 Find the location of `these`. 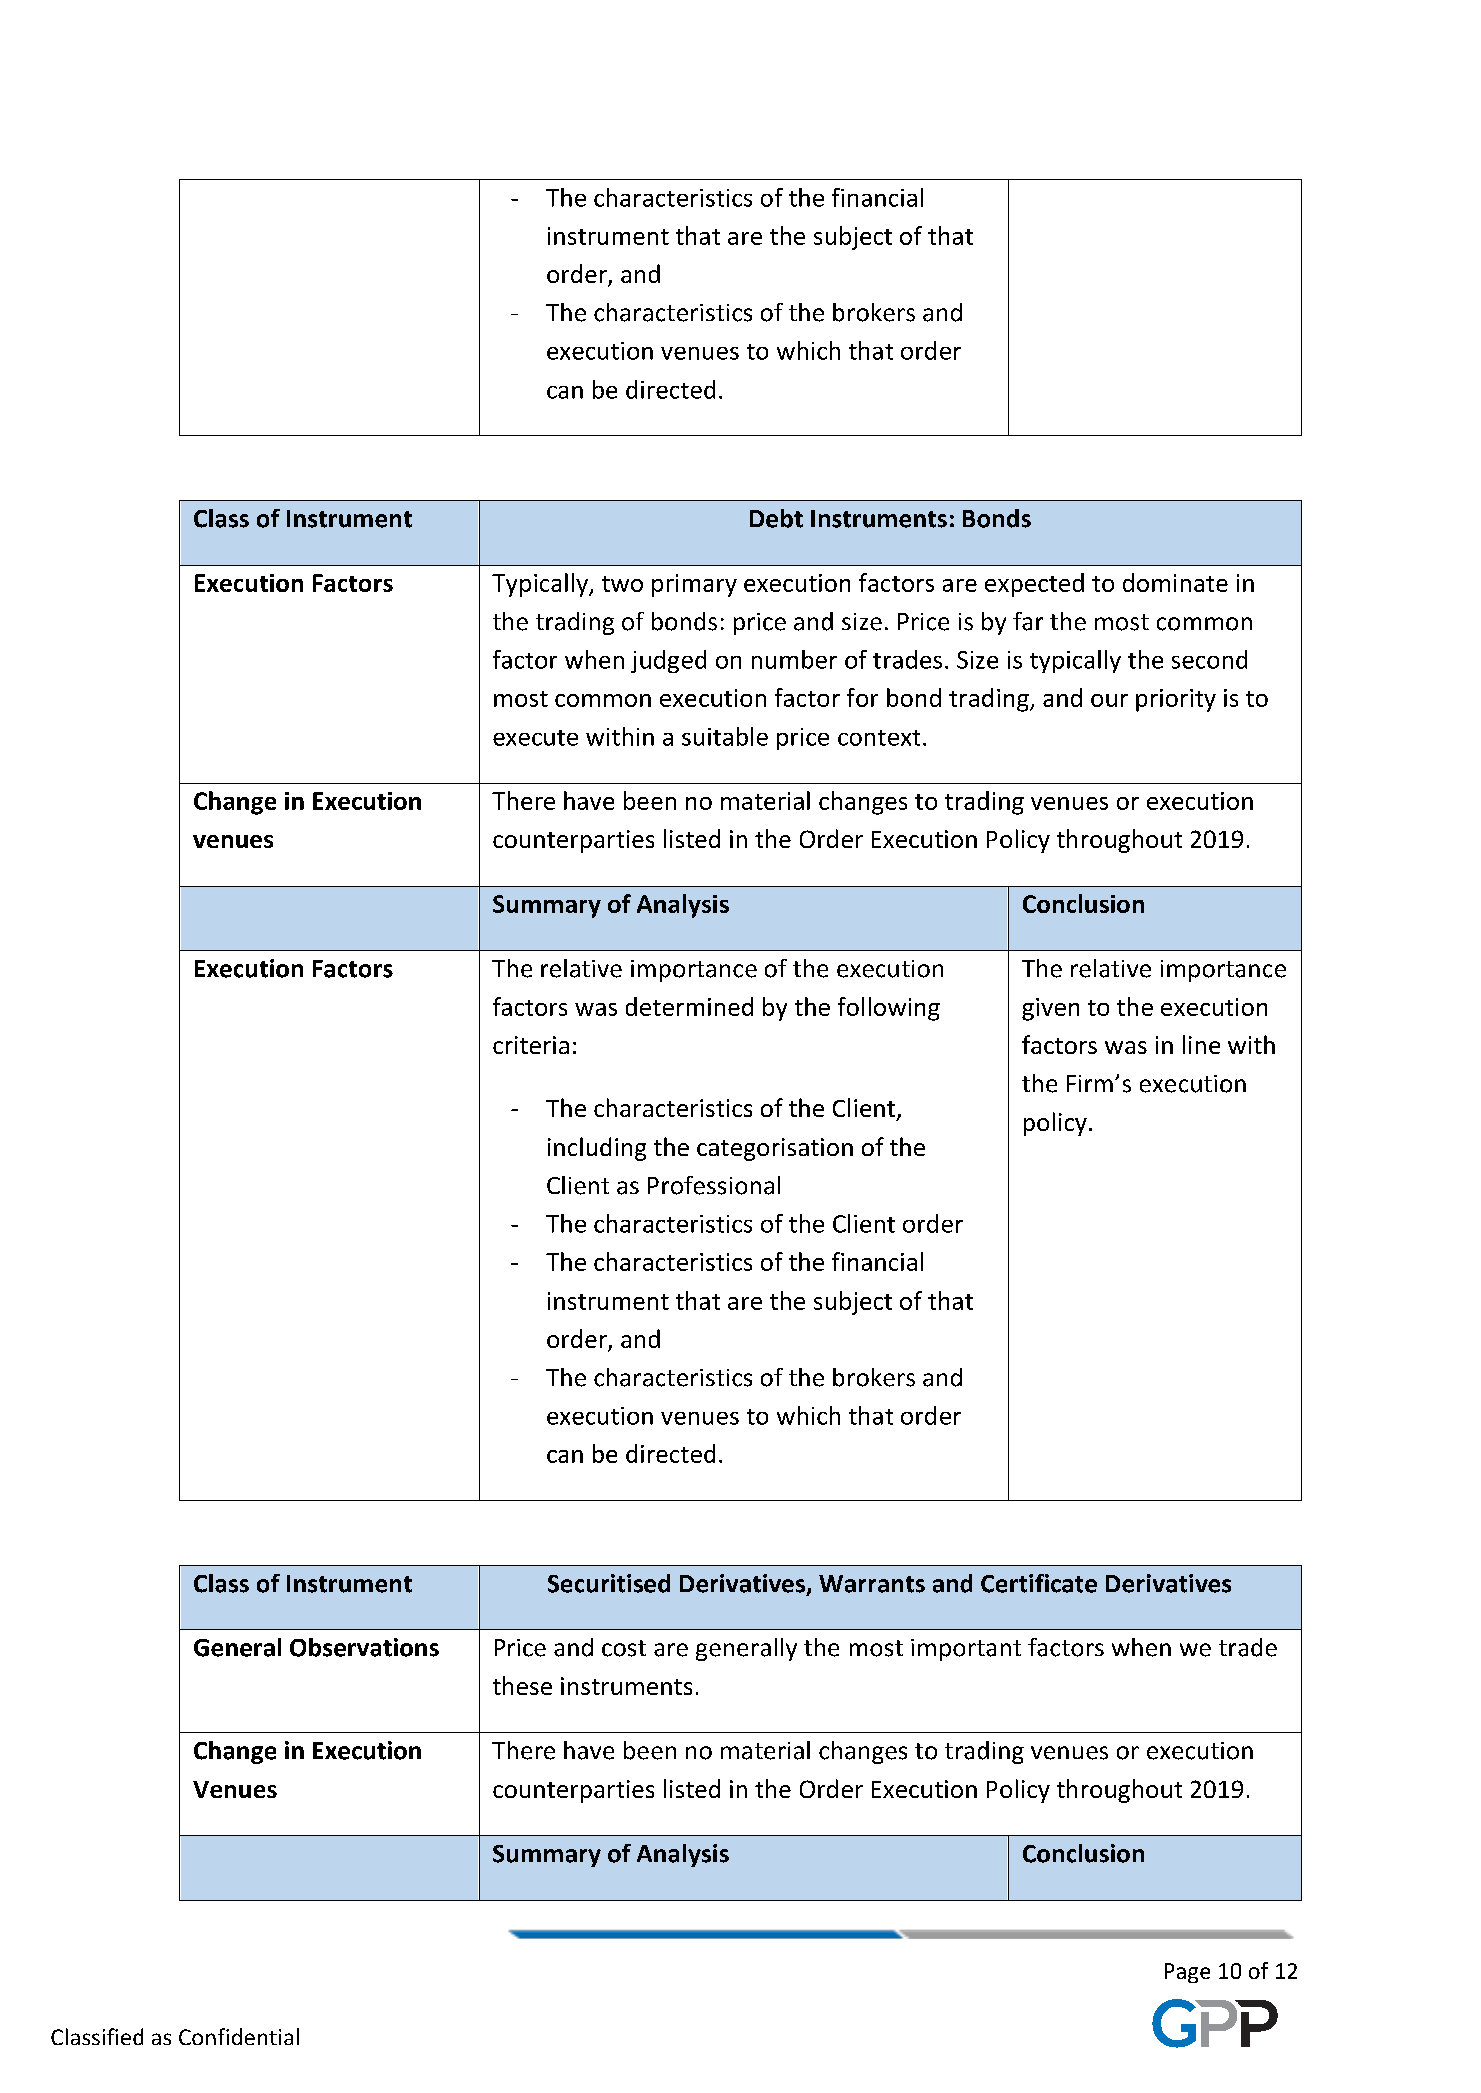

these is located at coordinates (522, 1685).
